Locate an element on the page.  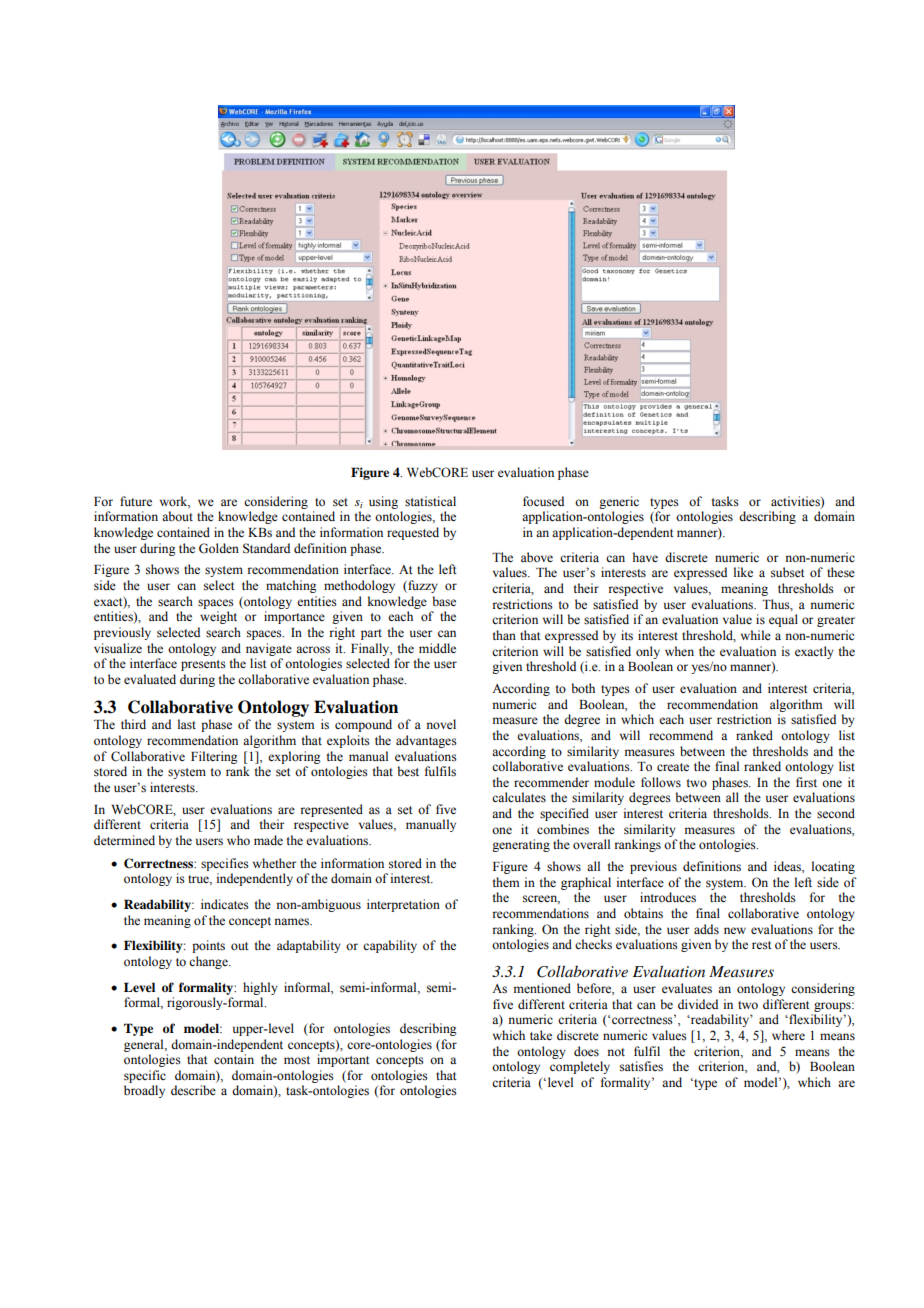
completely is located at coordinates (580, 1067).
